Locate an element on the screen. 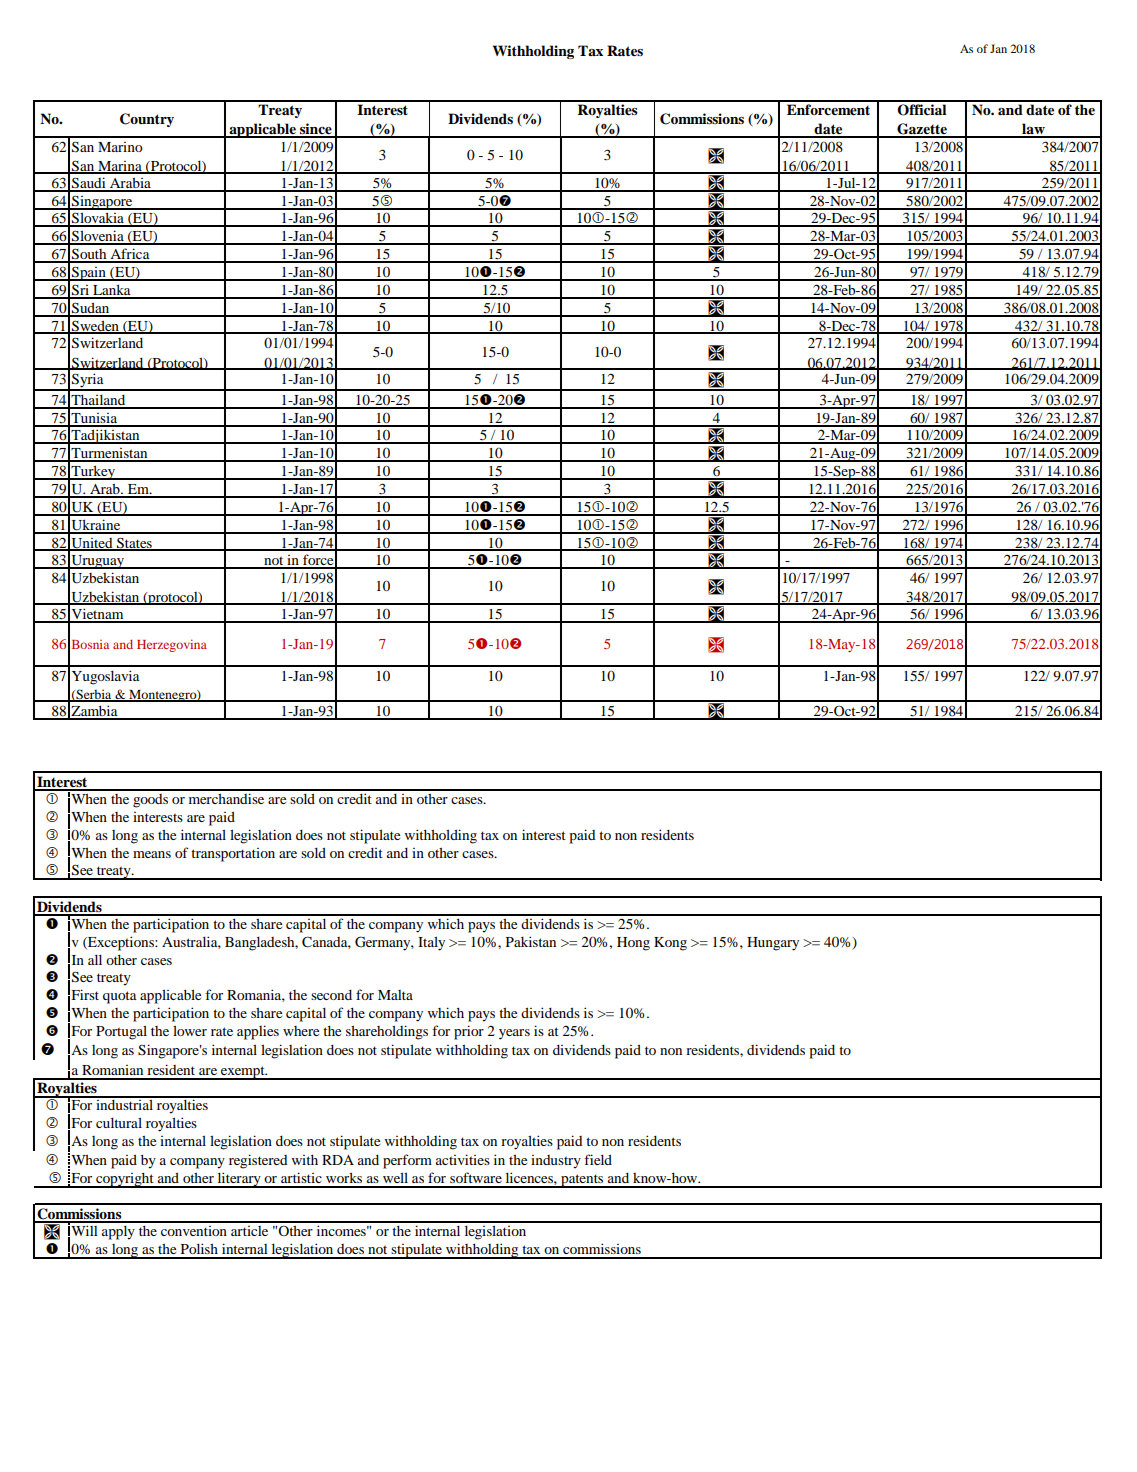 The width and height of the screenshot is (1137, 1472). Polish is located at coordinates (199, 1248).
